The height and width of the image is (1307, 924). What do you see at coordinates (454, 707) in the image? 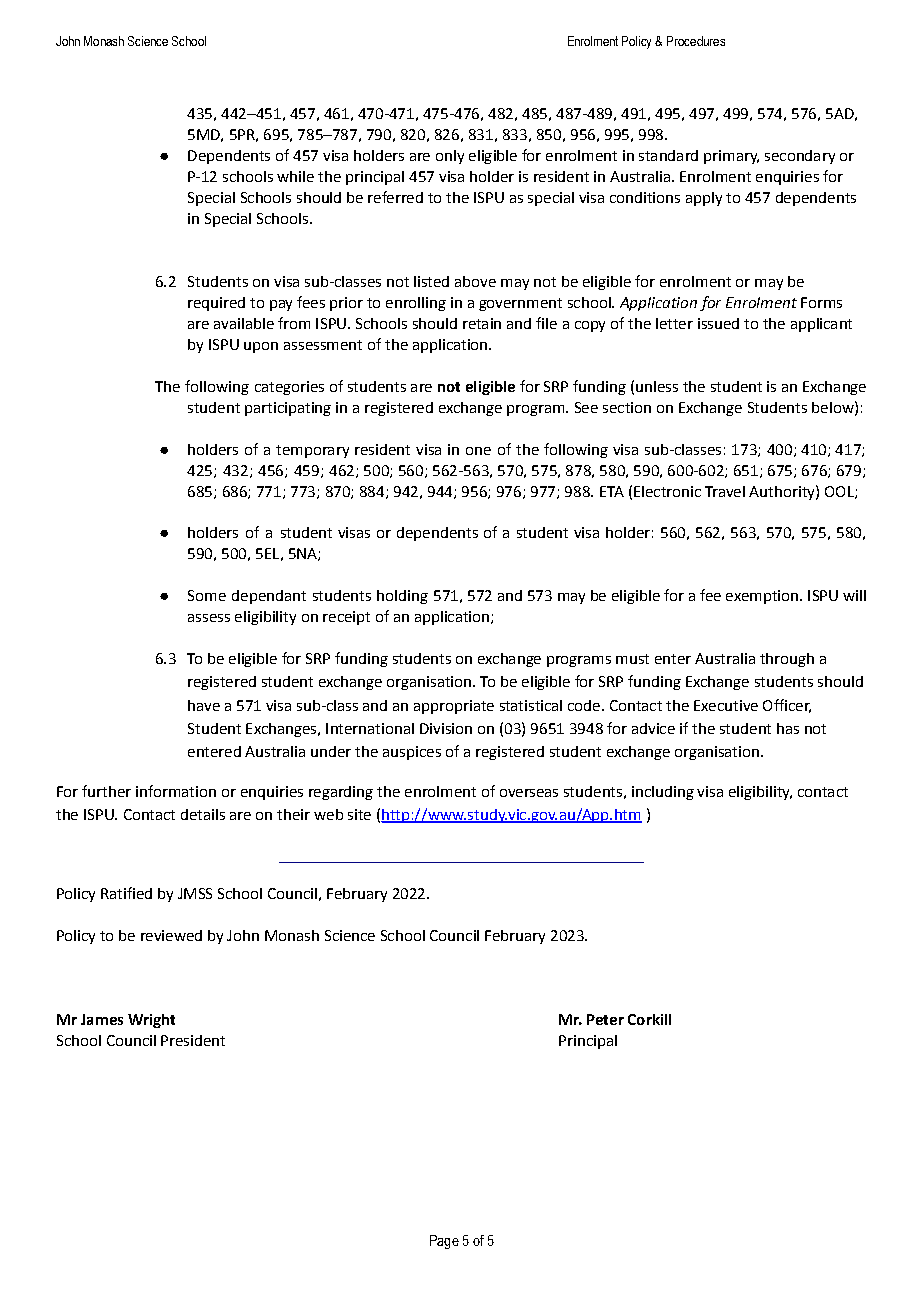
I see `appropriate` at bounding box center [454, 707].
